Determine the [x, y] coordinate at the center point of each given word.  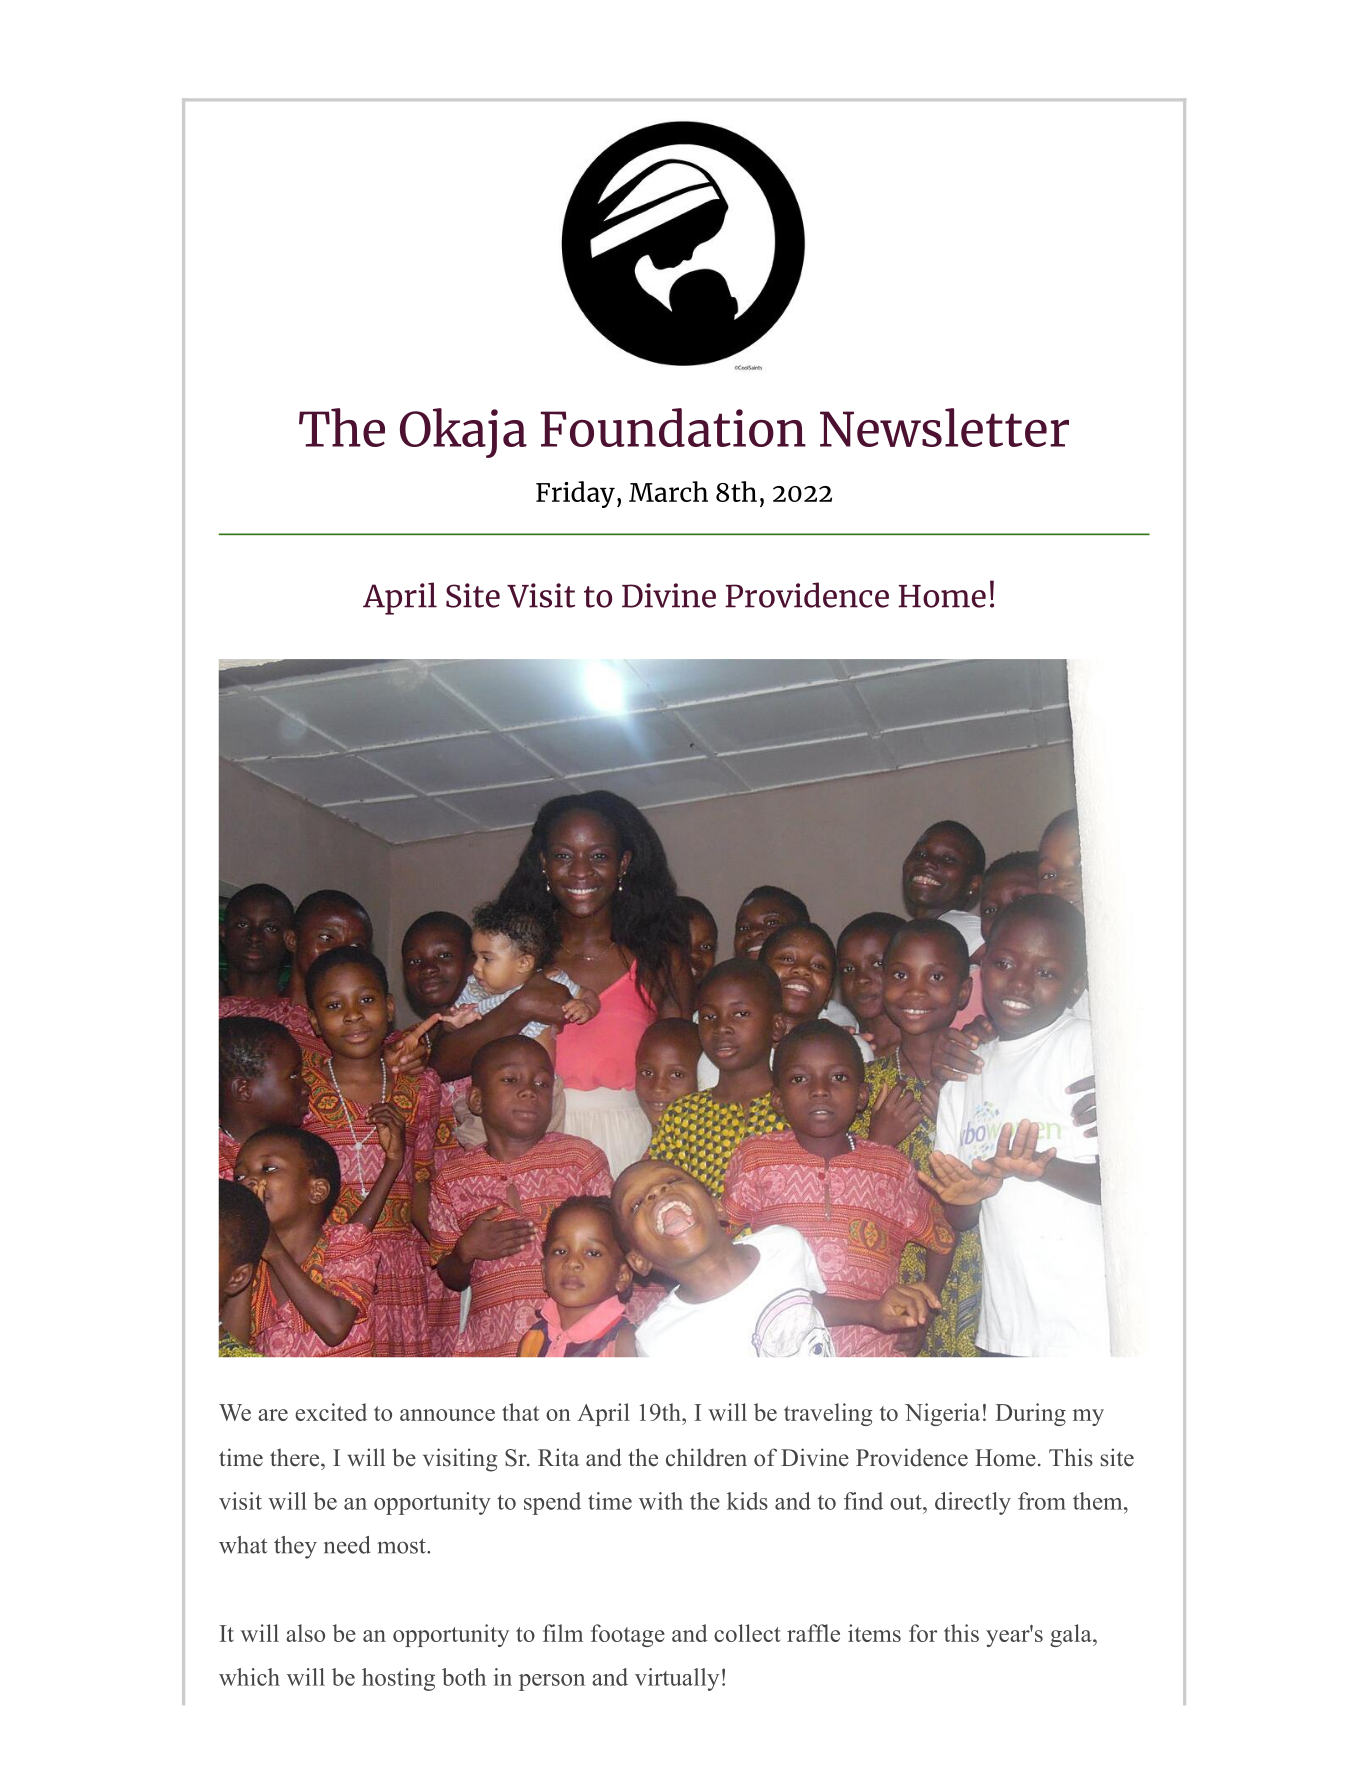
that [520, 1412]
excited [331, 1412]
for [923, 1633]
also [305, 1633]
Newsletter [944, 427]
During [1030, 1414]
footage [628, 1635]
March [668, 491]
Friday [575, 494]
